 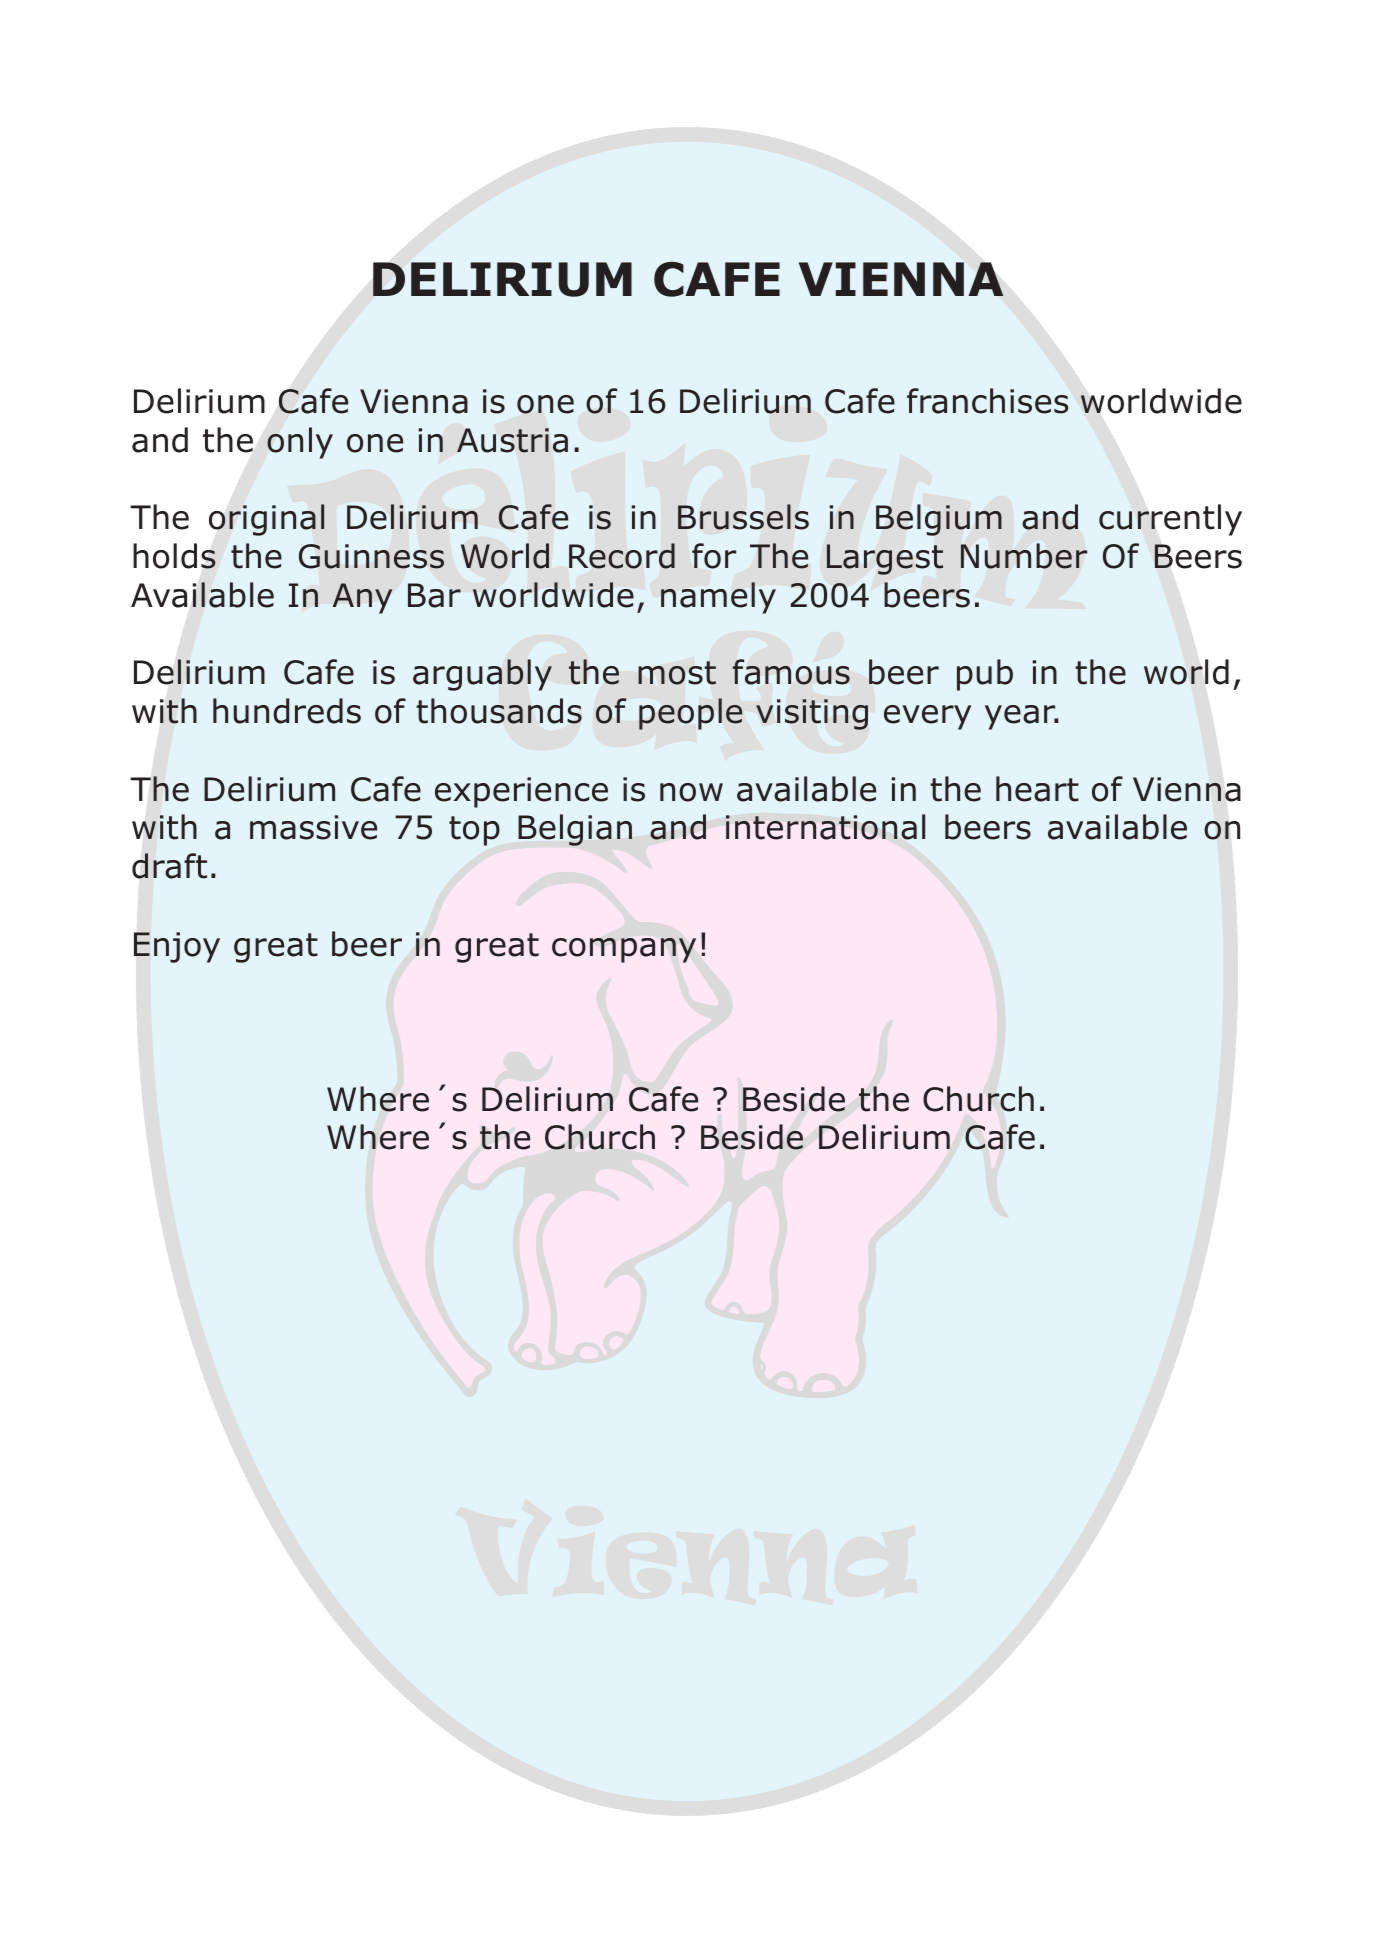 What do you see at coordinates (624, 950) in the screenshot?
I see `company` at bounding box center [624, 950].
